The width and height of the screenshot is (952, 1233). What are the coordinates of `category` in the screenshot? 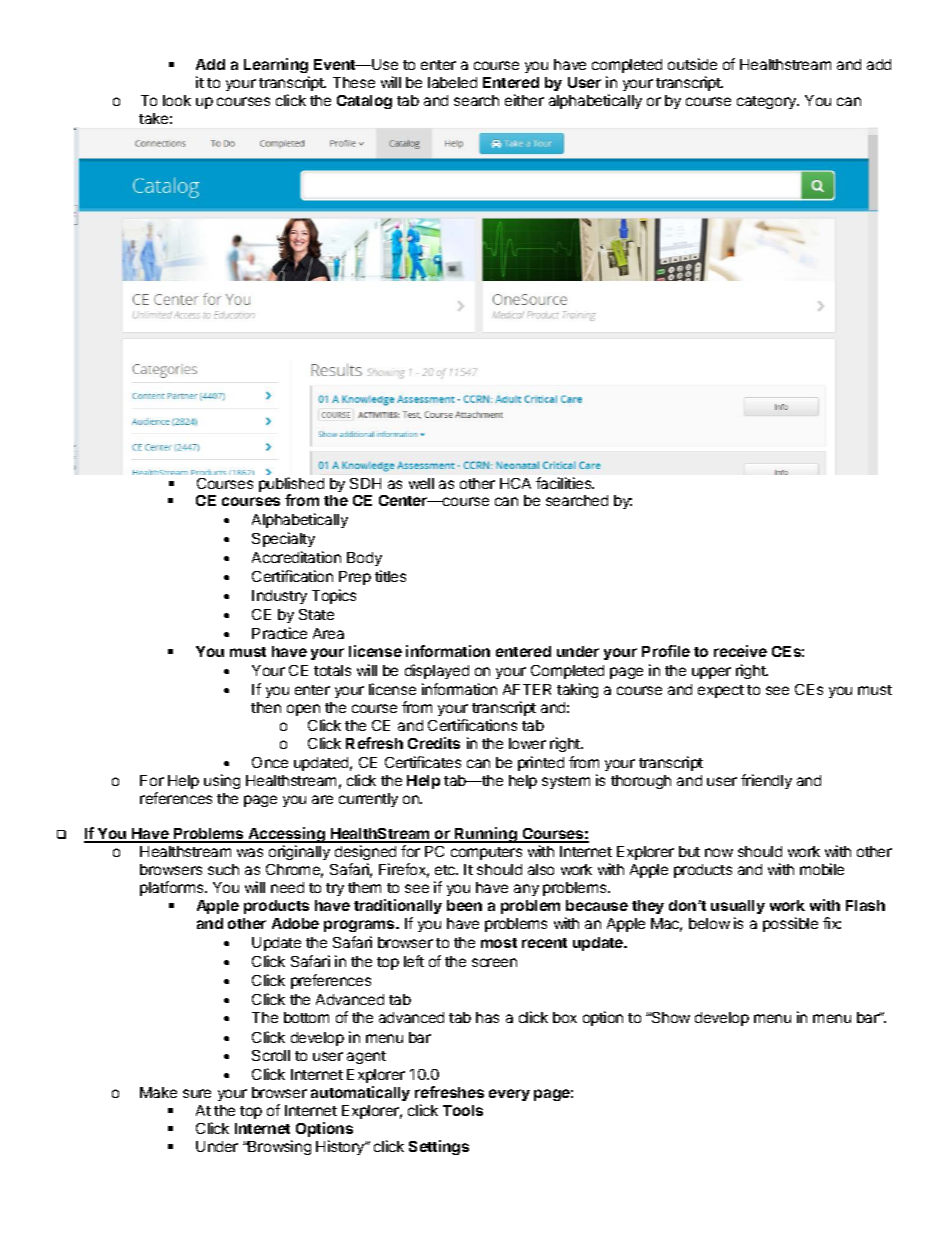 It's located at (768, 102).
